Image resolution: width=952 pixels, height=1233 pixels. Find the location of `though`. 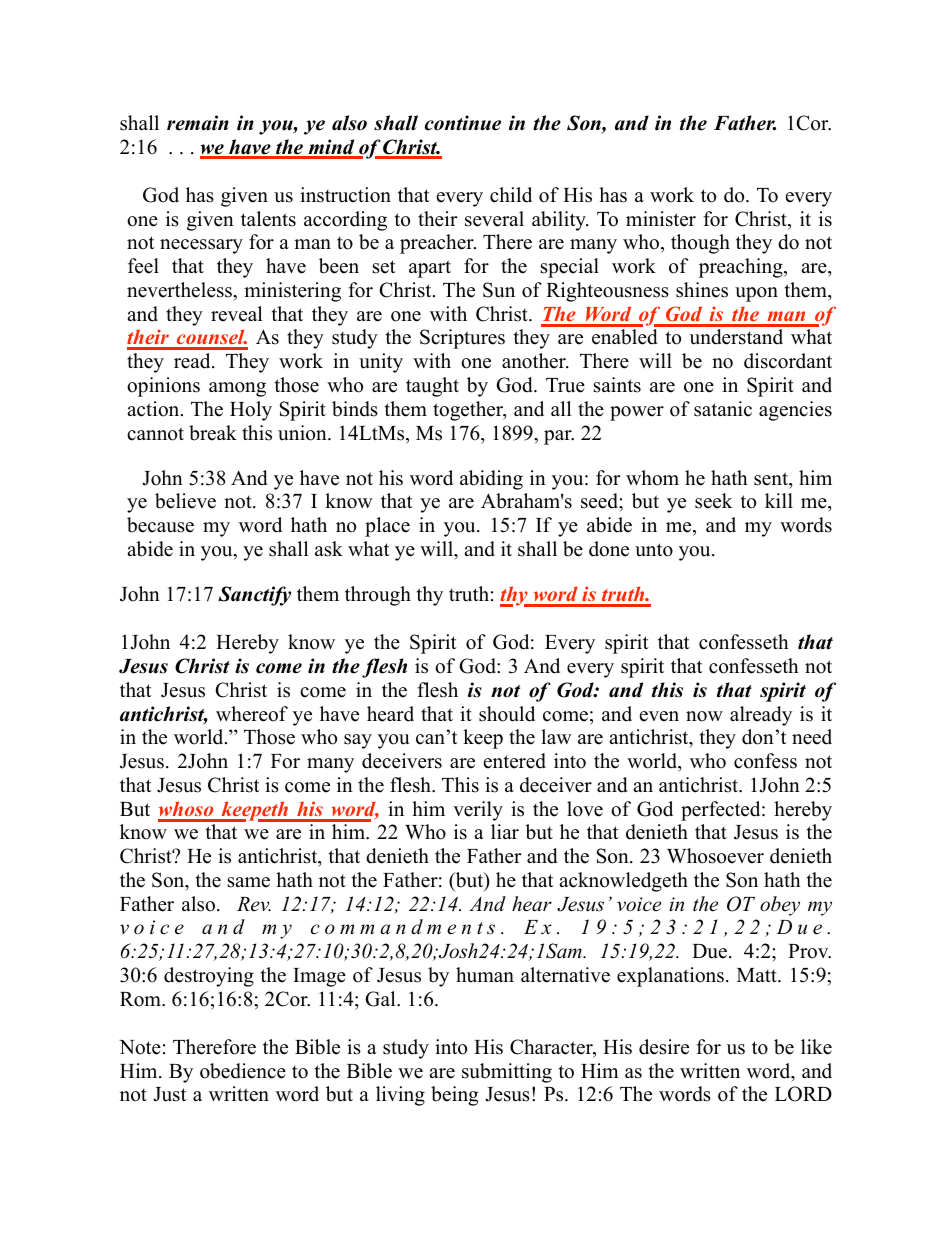

though is located at coordinates (700, 244).
